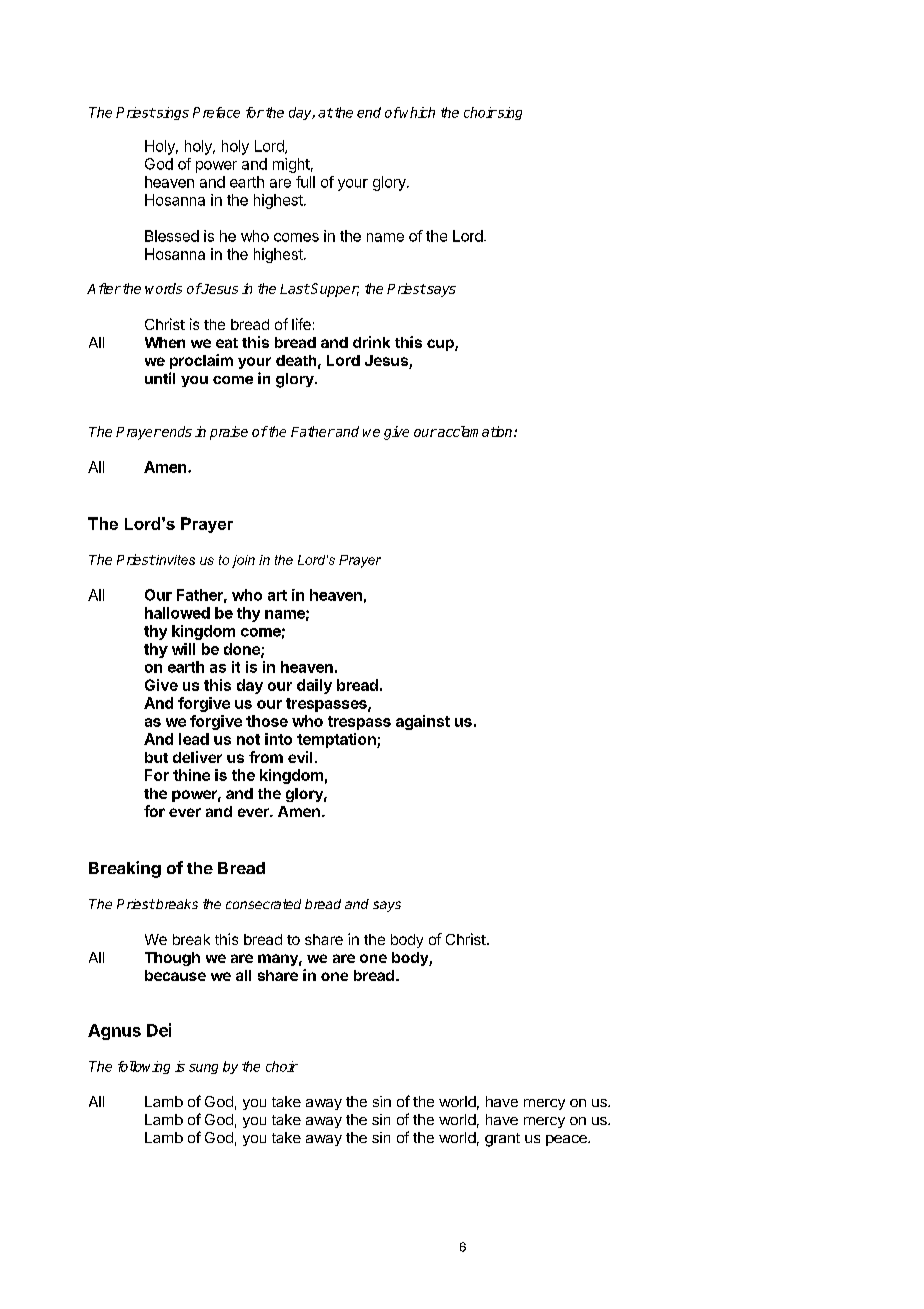 This document has width=924, height=1309. What do you see at coordinates (305, 182) in the document?
I see `full` at bounding box center [305, 182].
